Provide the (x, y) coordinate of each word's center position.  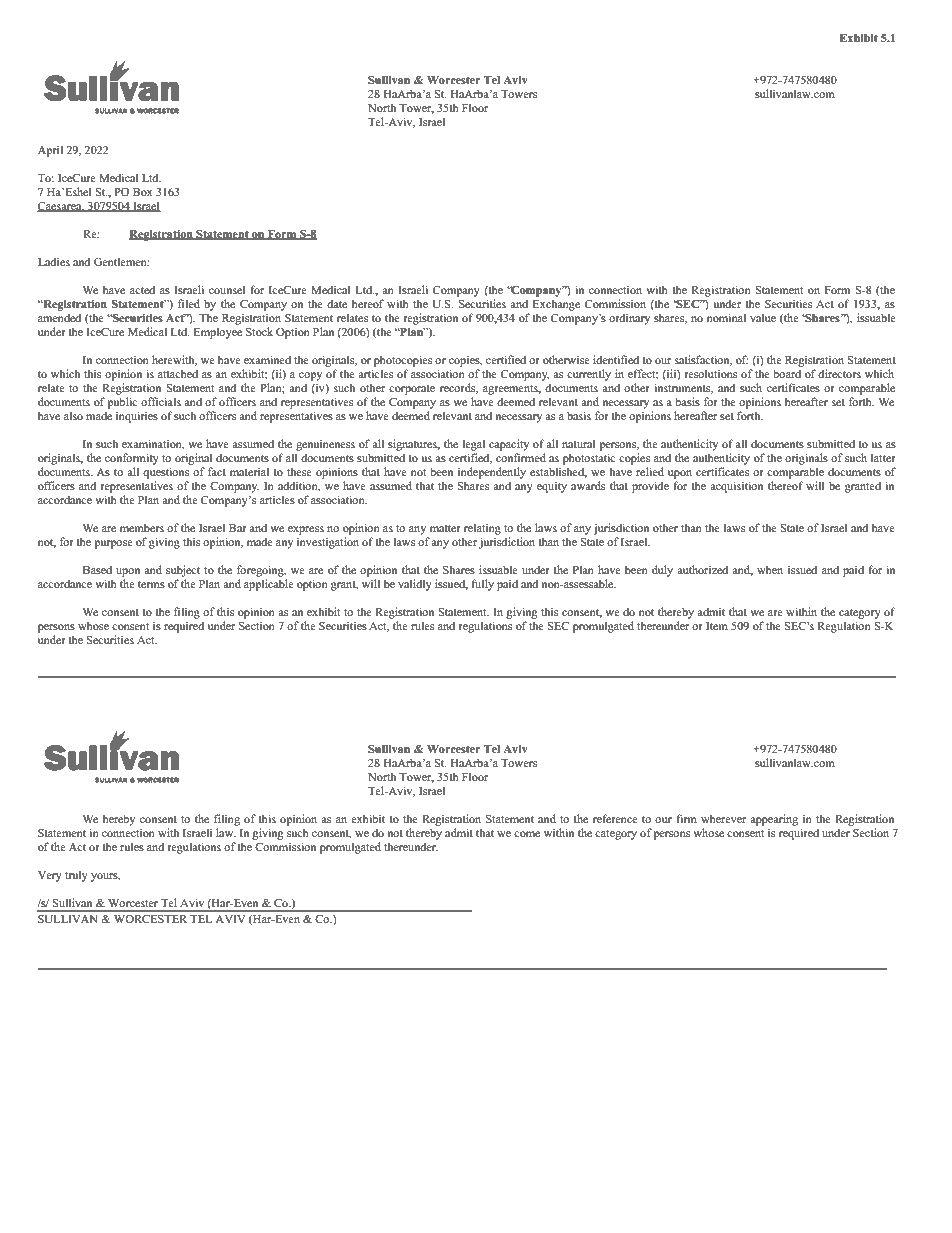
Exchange (556, 305)
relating (482, 529)
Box (143, 192)
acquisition (736, 487)
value (763, 317)
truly (76, 876)
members (142, 527)
